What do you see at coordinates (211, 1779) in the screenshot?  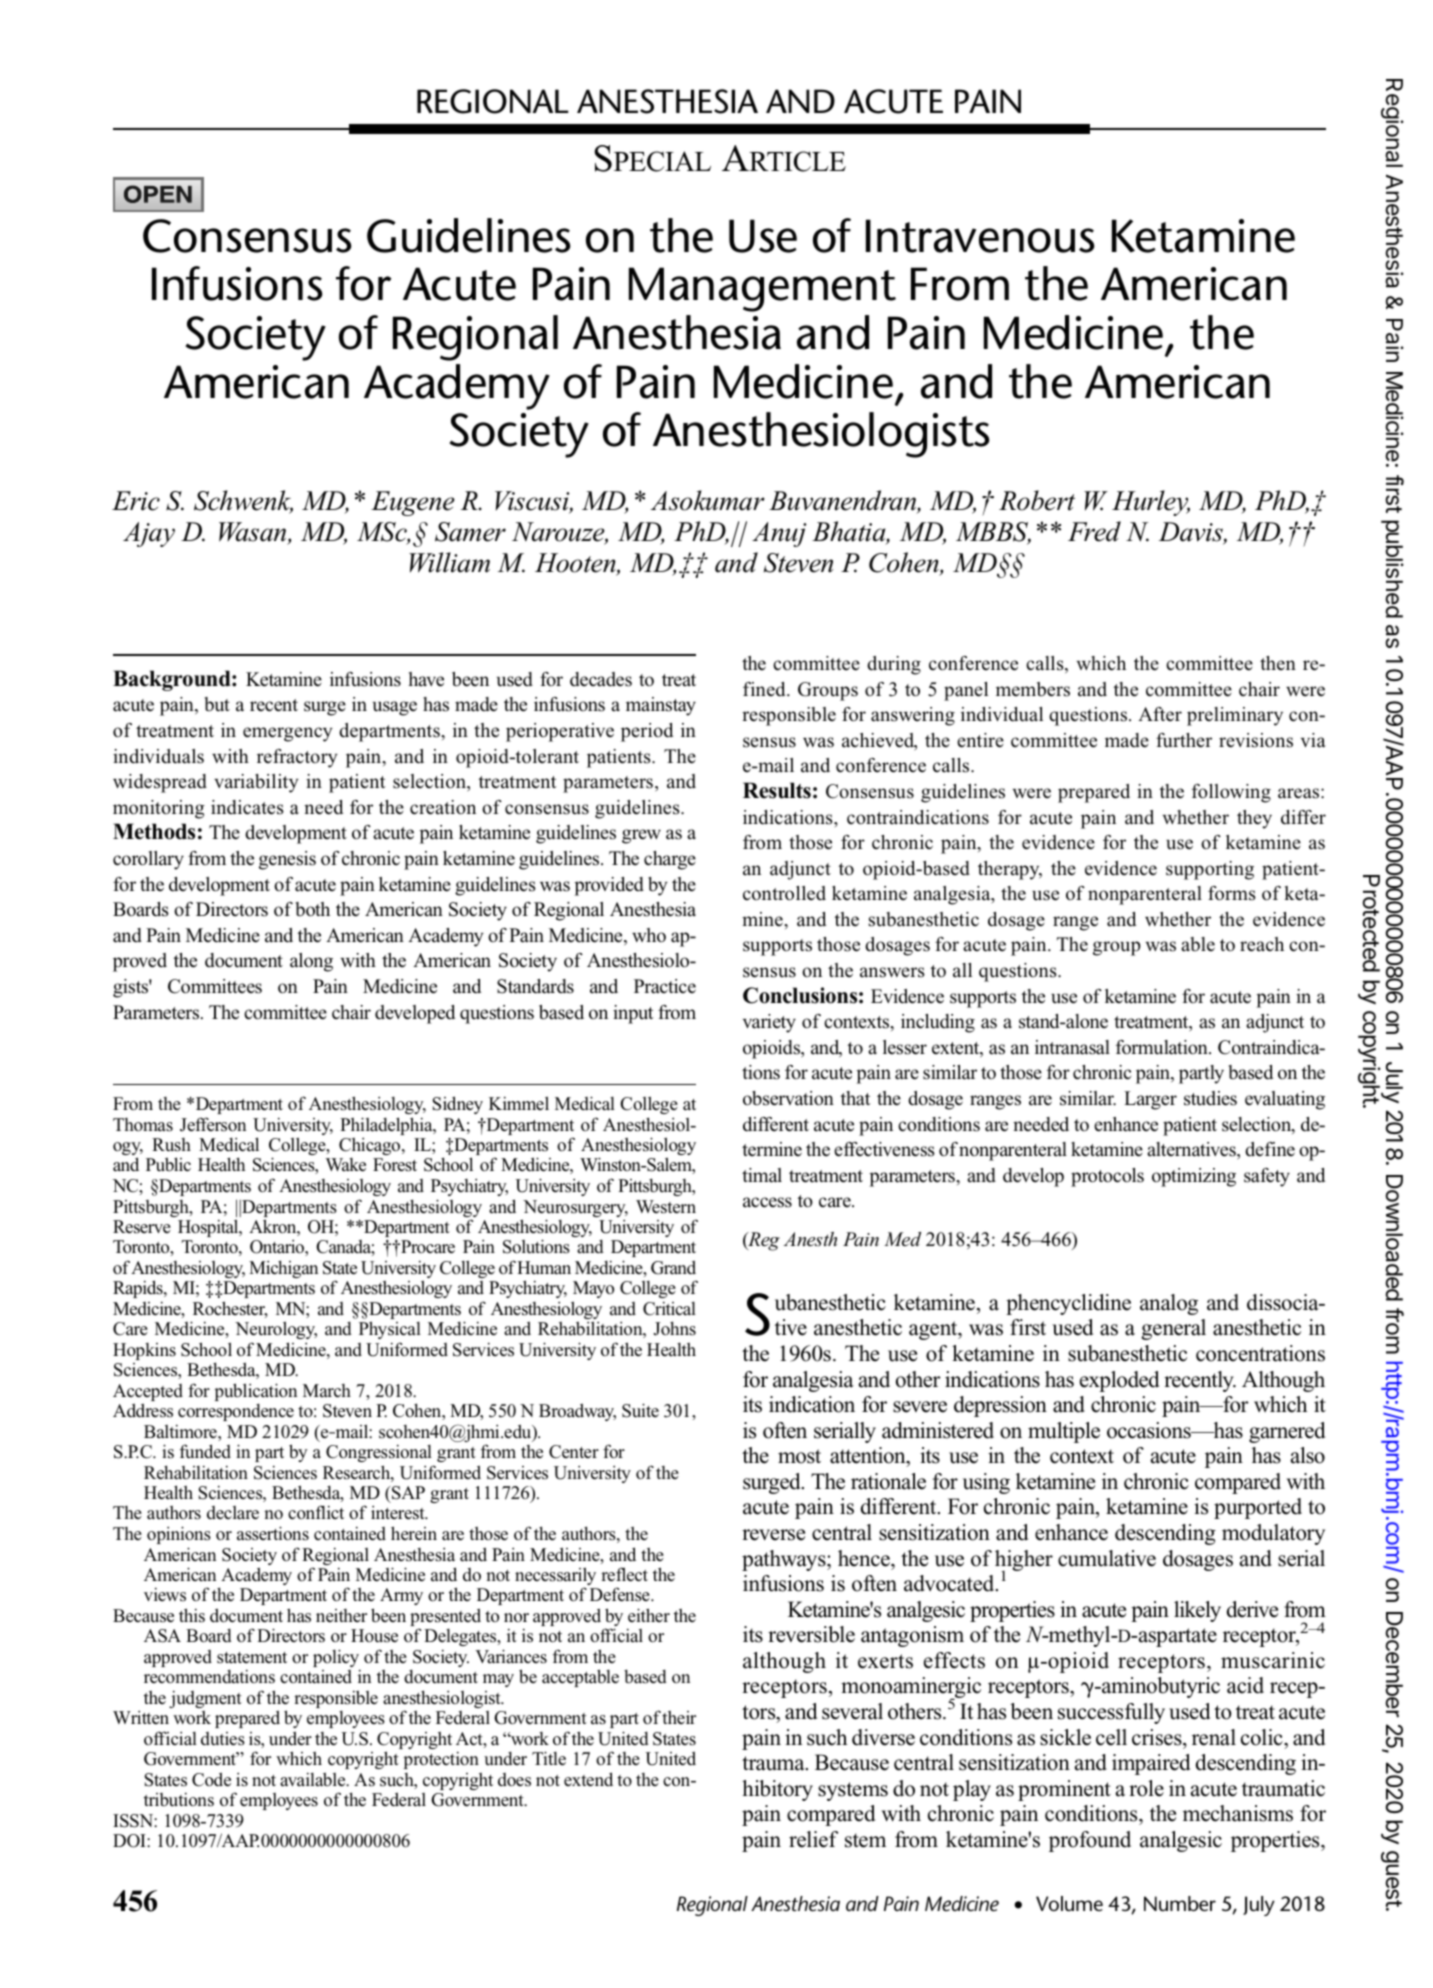 I see `Code` at bounding box center [211, 1779].
